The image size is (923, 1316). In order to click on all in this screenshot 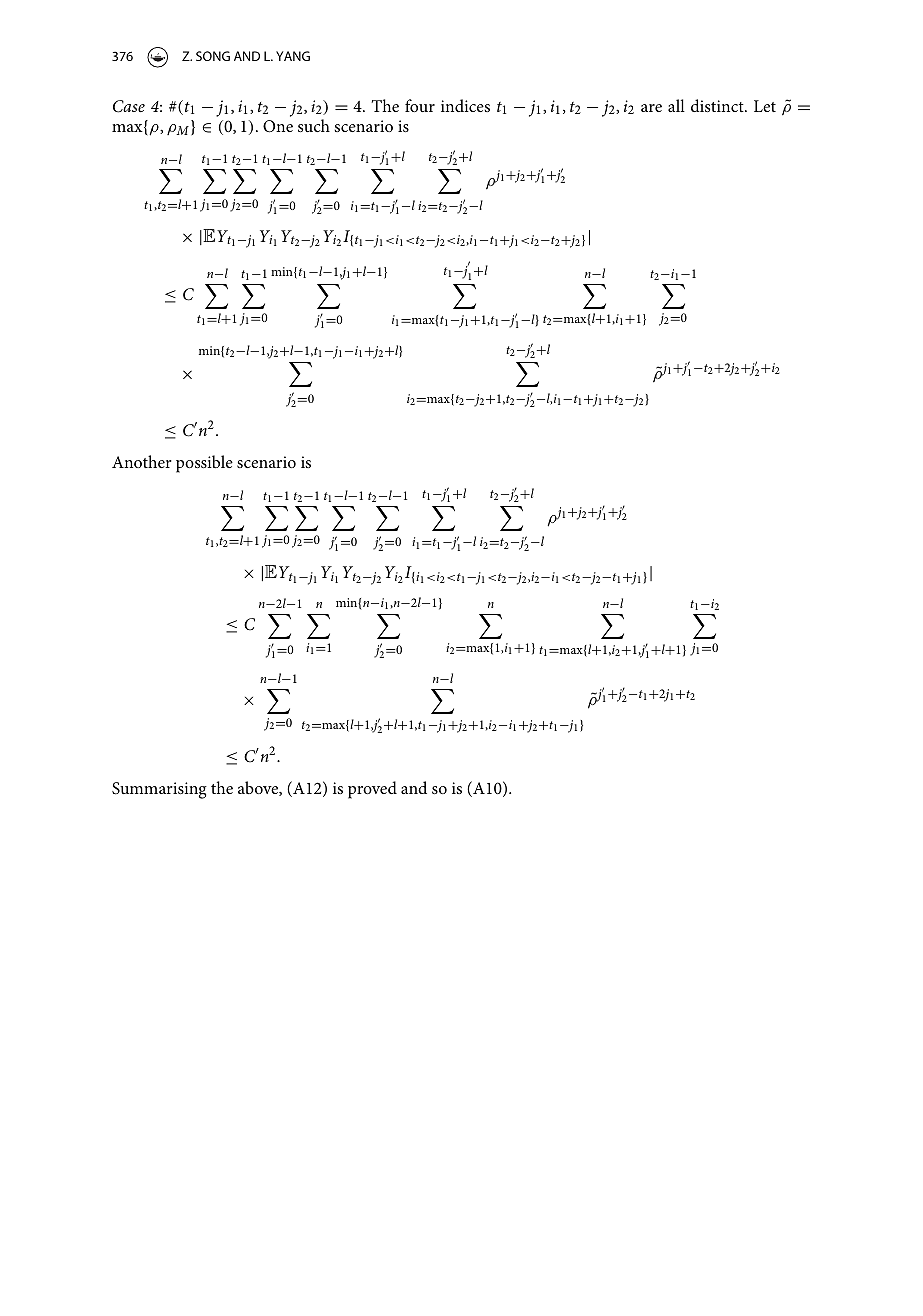, I will do `click(676, 105)`.
